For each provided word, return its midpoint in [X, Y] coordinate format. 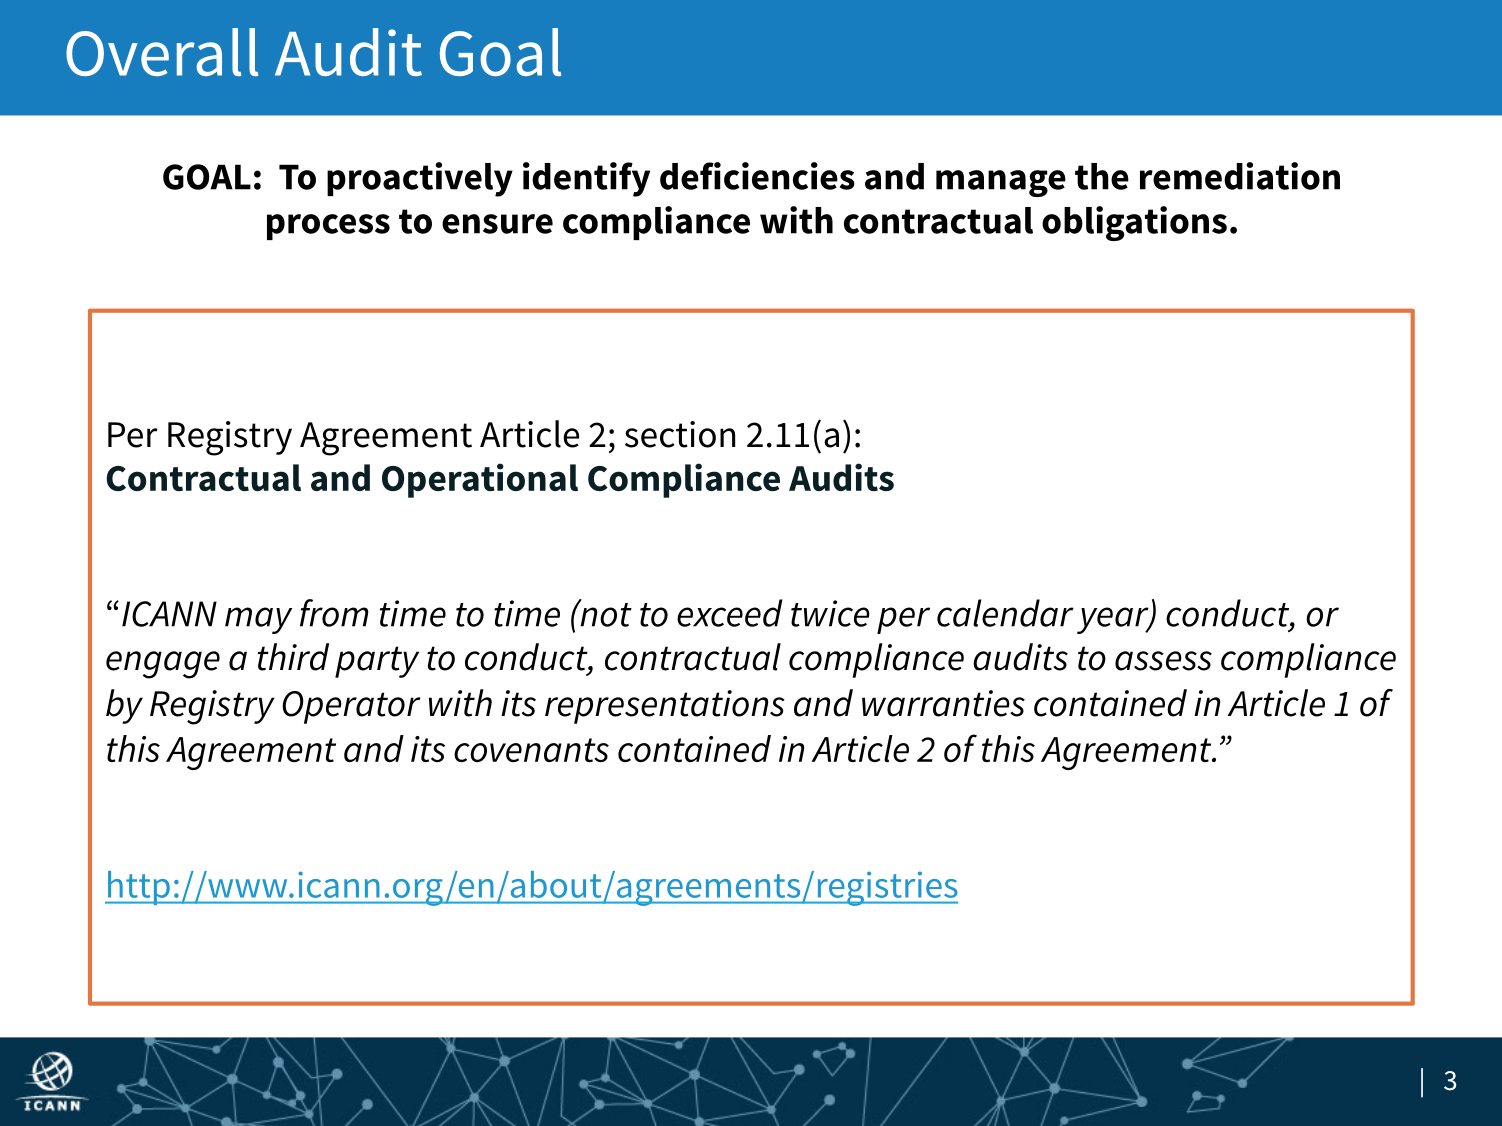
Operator [351, 707]
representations [665, 707]
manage [1001, 183]
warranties [943, 703]
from [334, 613]
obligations [1134, 223]
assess [1163, 661]
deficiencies [757, 176]
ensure [497, 224]
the [1102, 176]
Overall [162, 52]
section [680, 434]
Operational [480, 480]
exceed [730, 613]
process [328, 227]
